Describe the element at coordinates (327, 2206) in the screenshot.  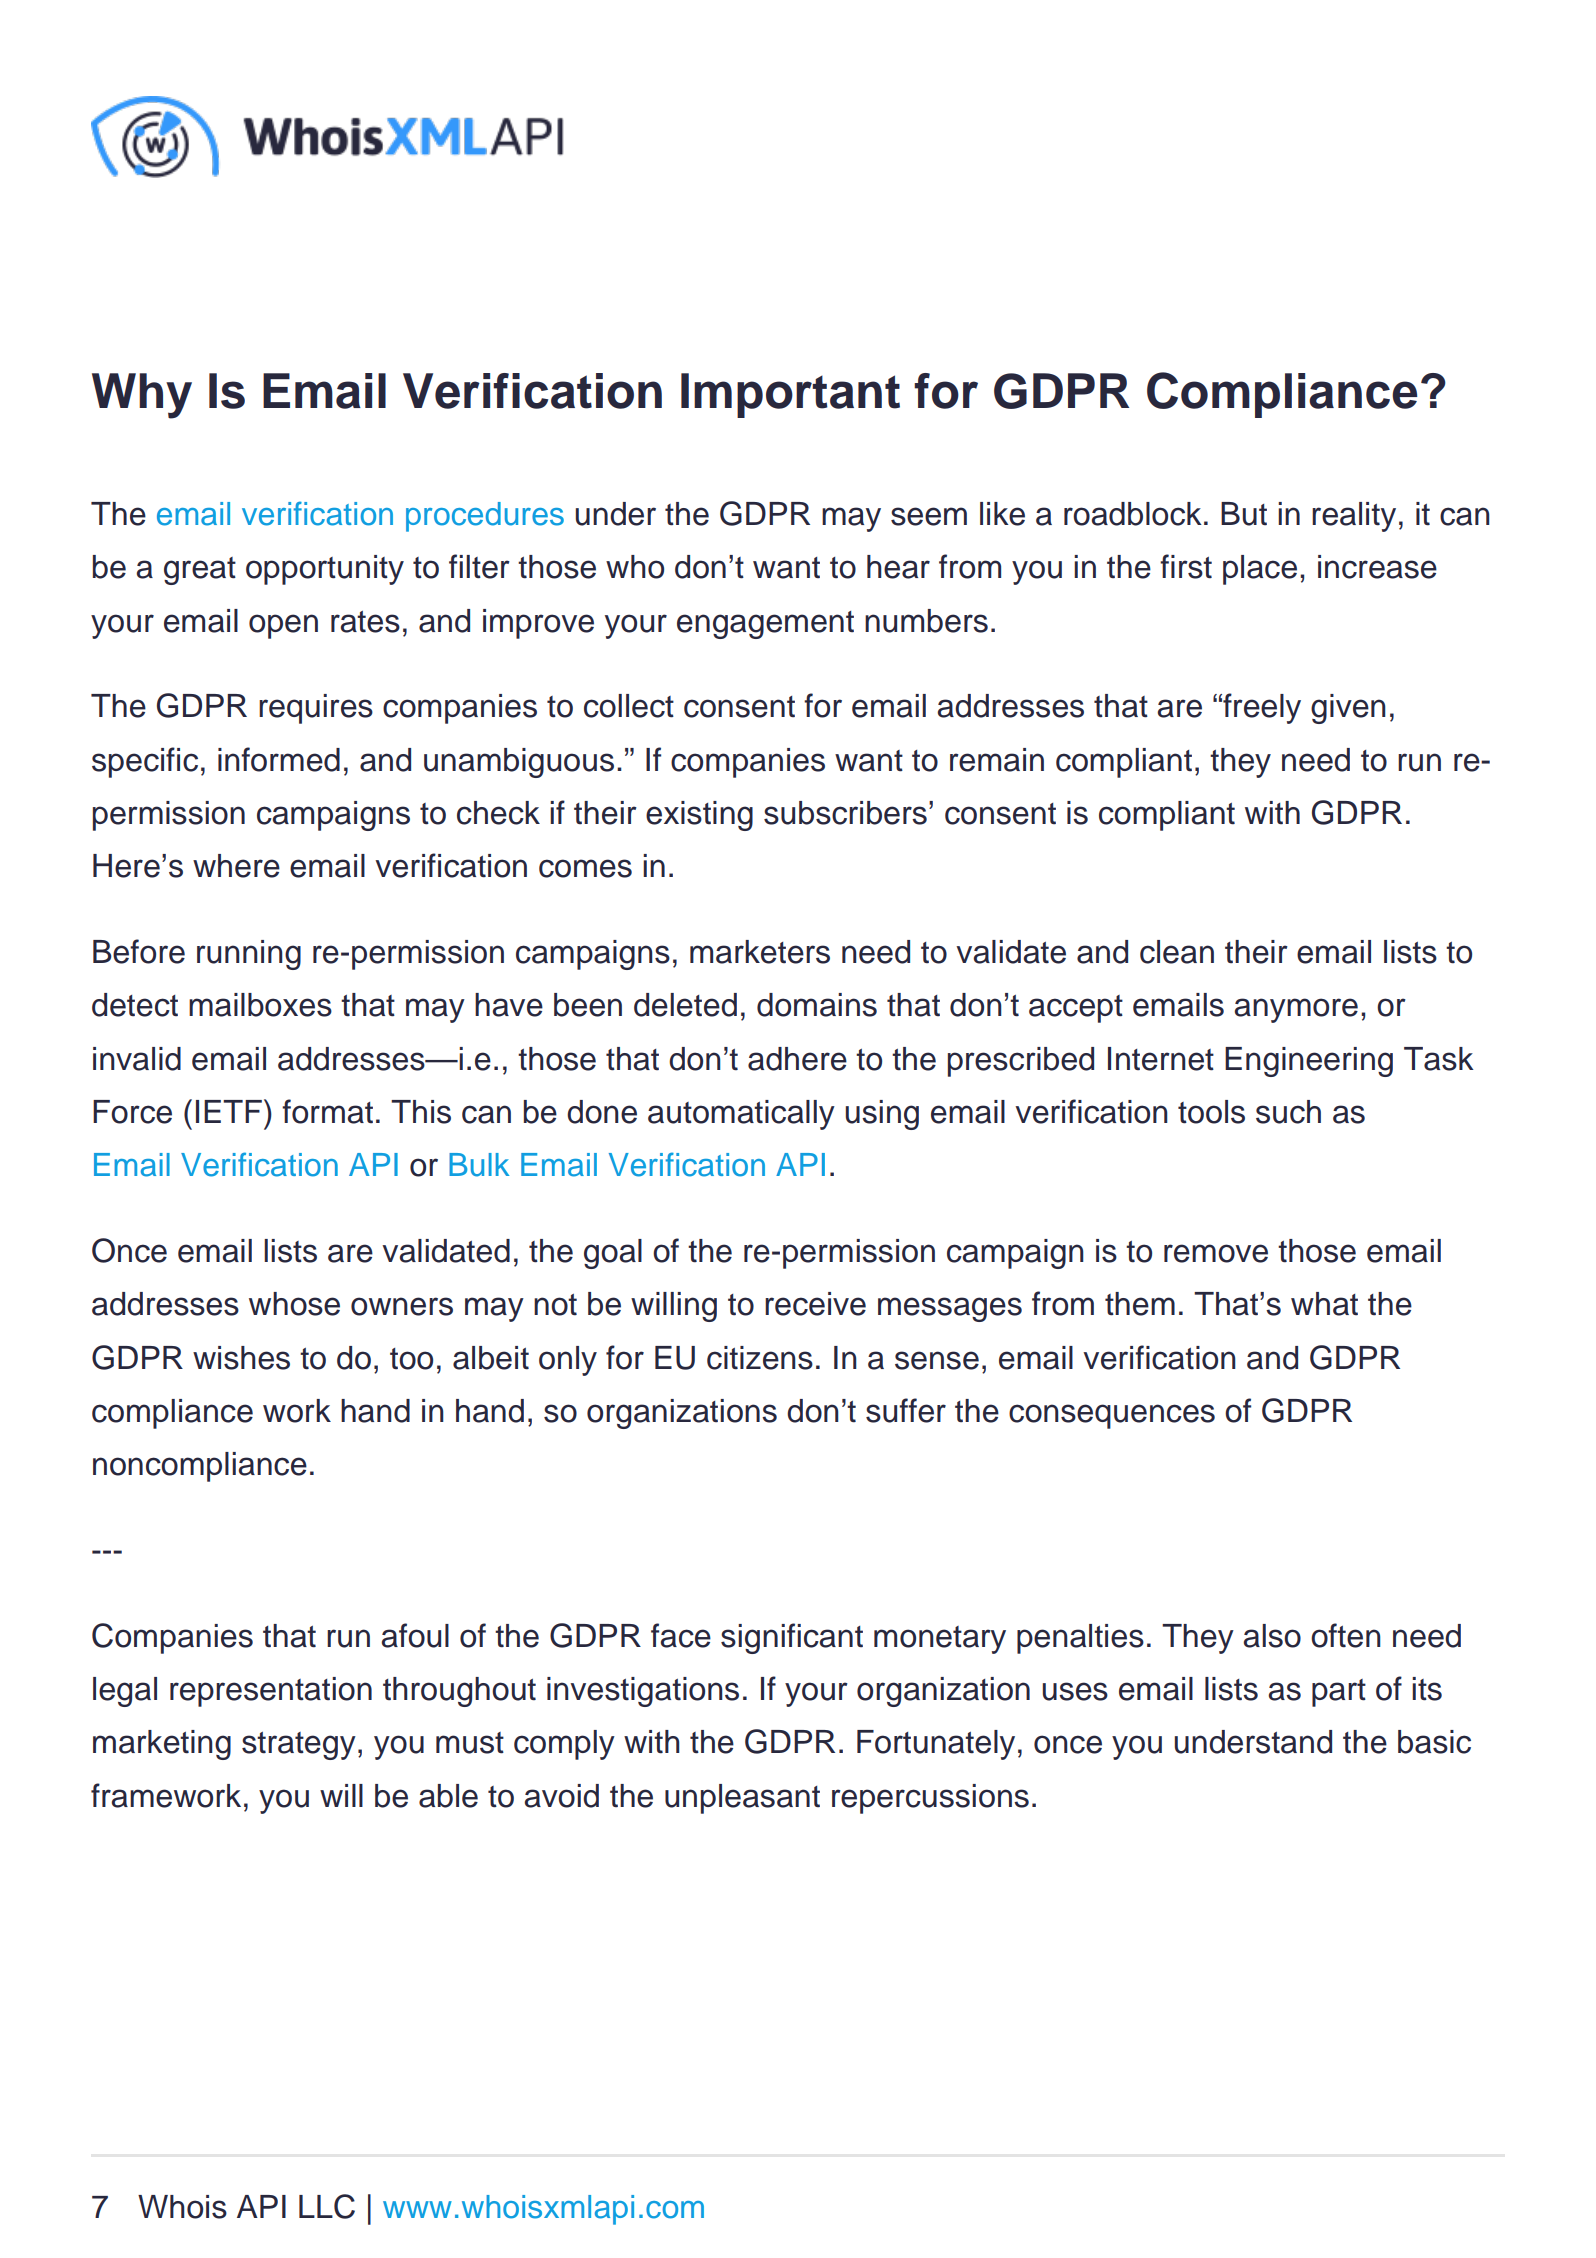
I see `LLC` at that location.
